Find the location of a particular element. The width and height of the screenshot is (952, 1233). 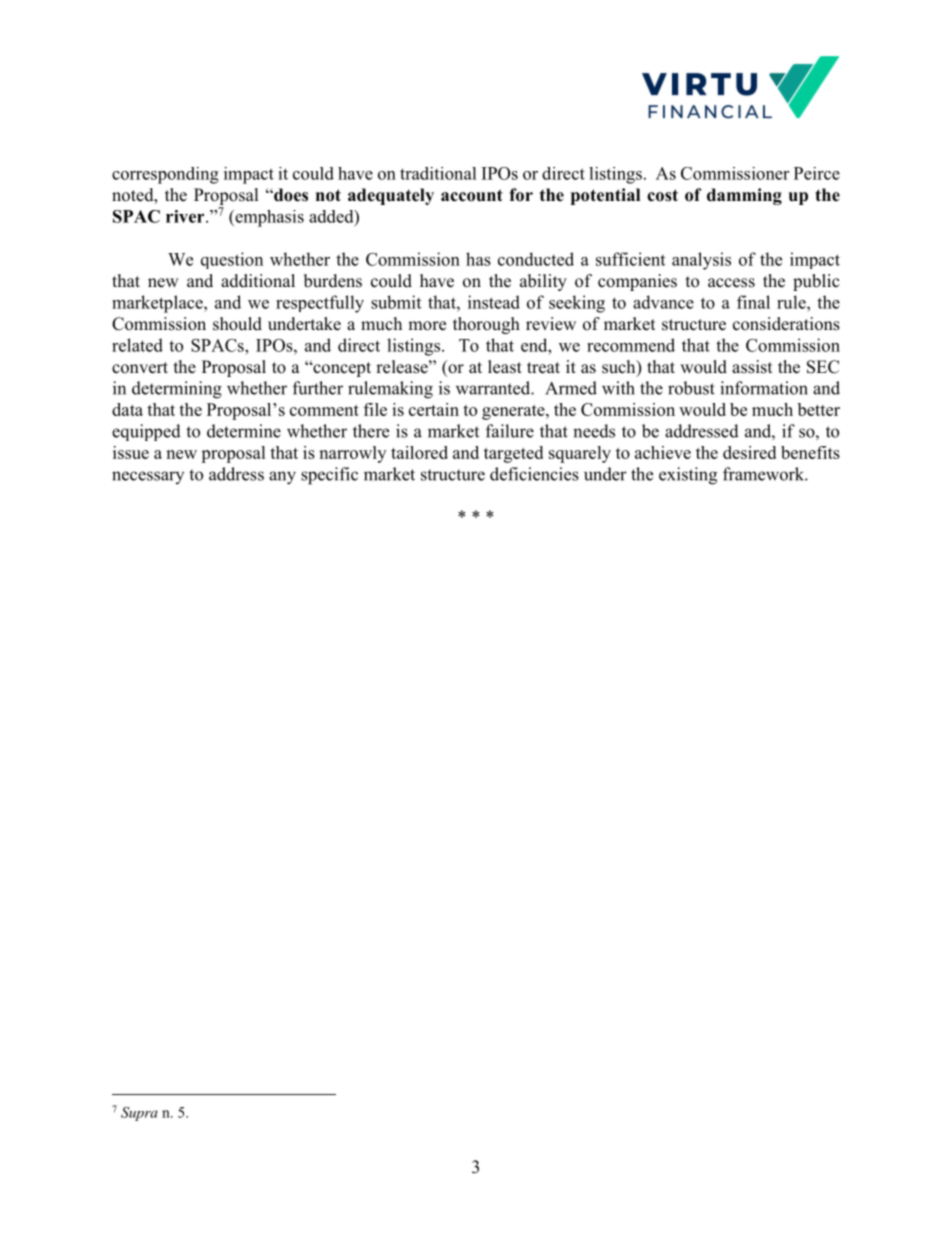

desired is located at coordinates (749, 452).
